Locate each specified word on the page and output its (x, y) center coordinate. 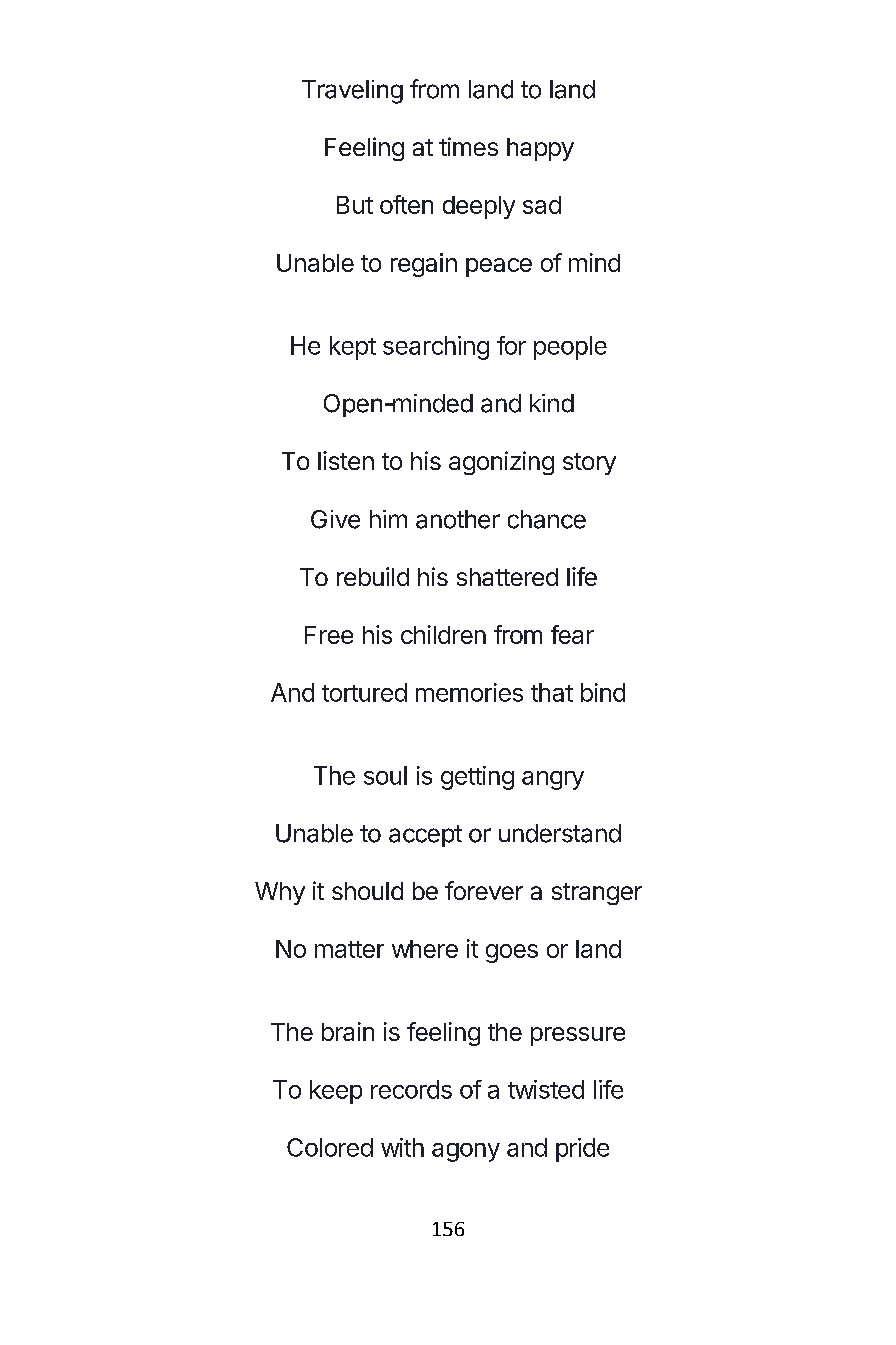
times (468, 146)
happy (540, 149)
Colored (330, 1147)
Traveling (352, 92)
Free (329, 635)
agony (466, 1152)
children (443, 634)
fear (572, 634)
